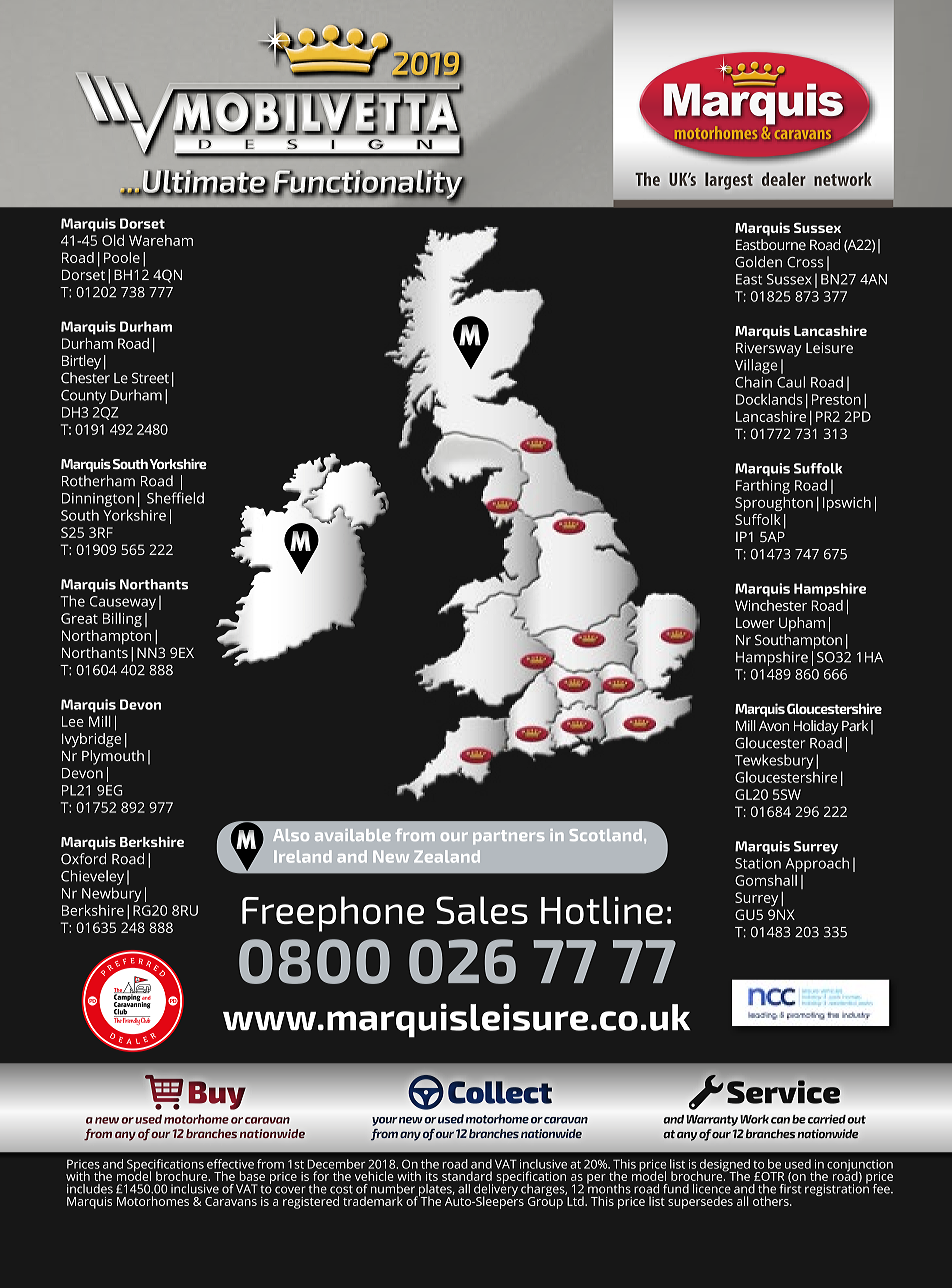  Describe the element at coordinates (230, 1164) in the page. I see `effective` at that location.
